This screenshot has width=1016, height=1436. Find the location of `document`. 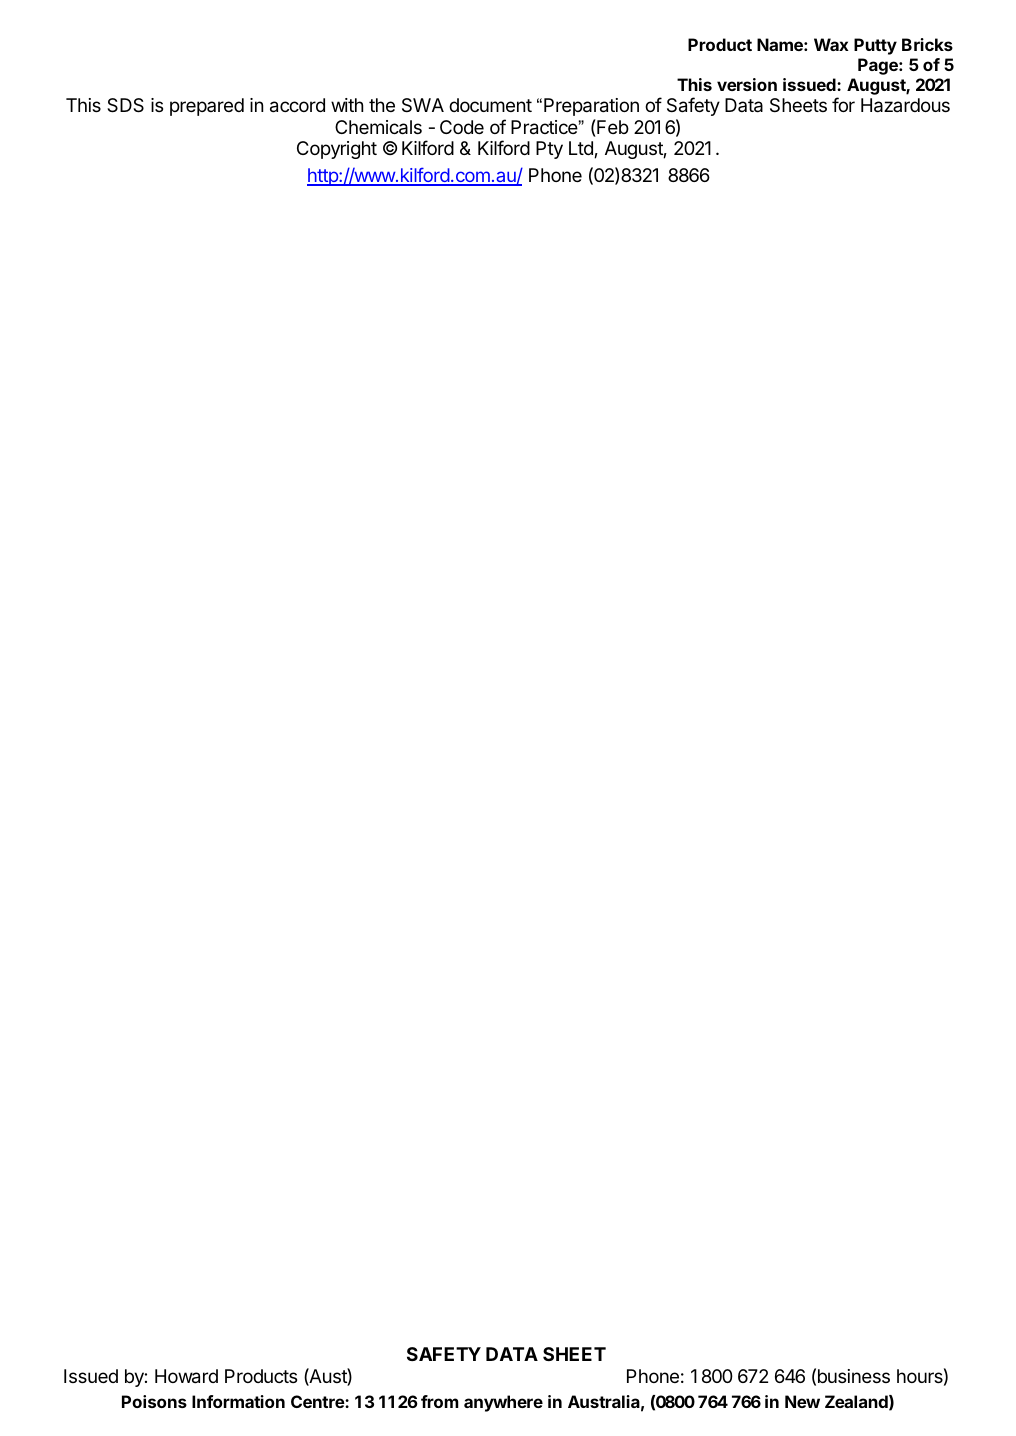

document is located at coordinates (490, 105).
